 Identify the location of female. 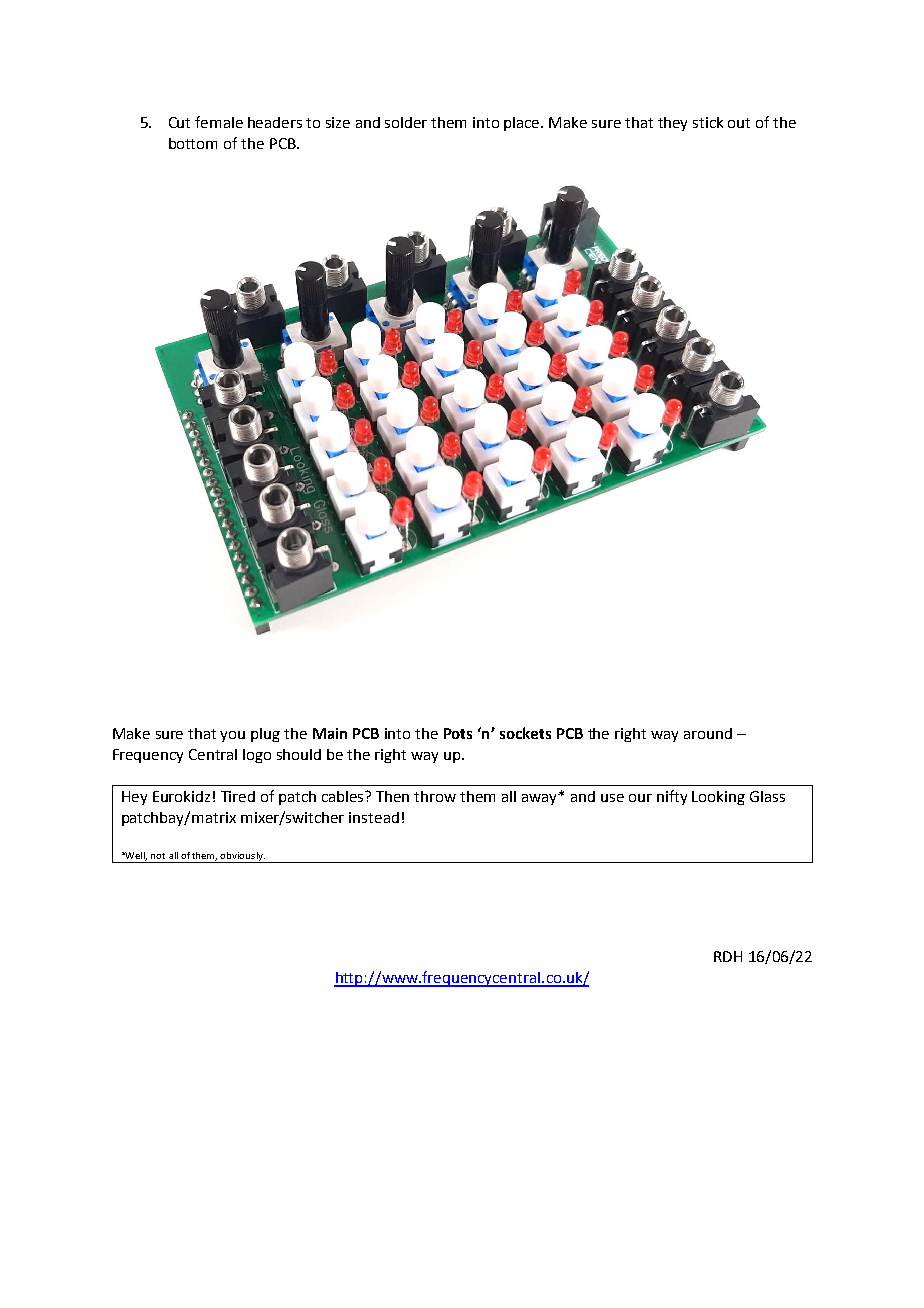
(219, 122).
